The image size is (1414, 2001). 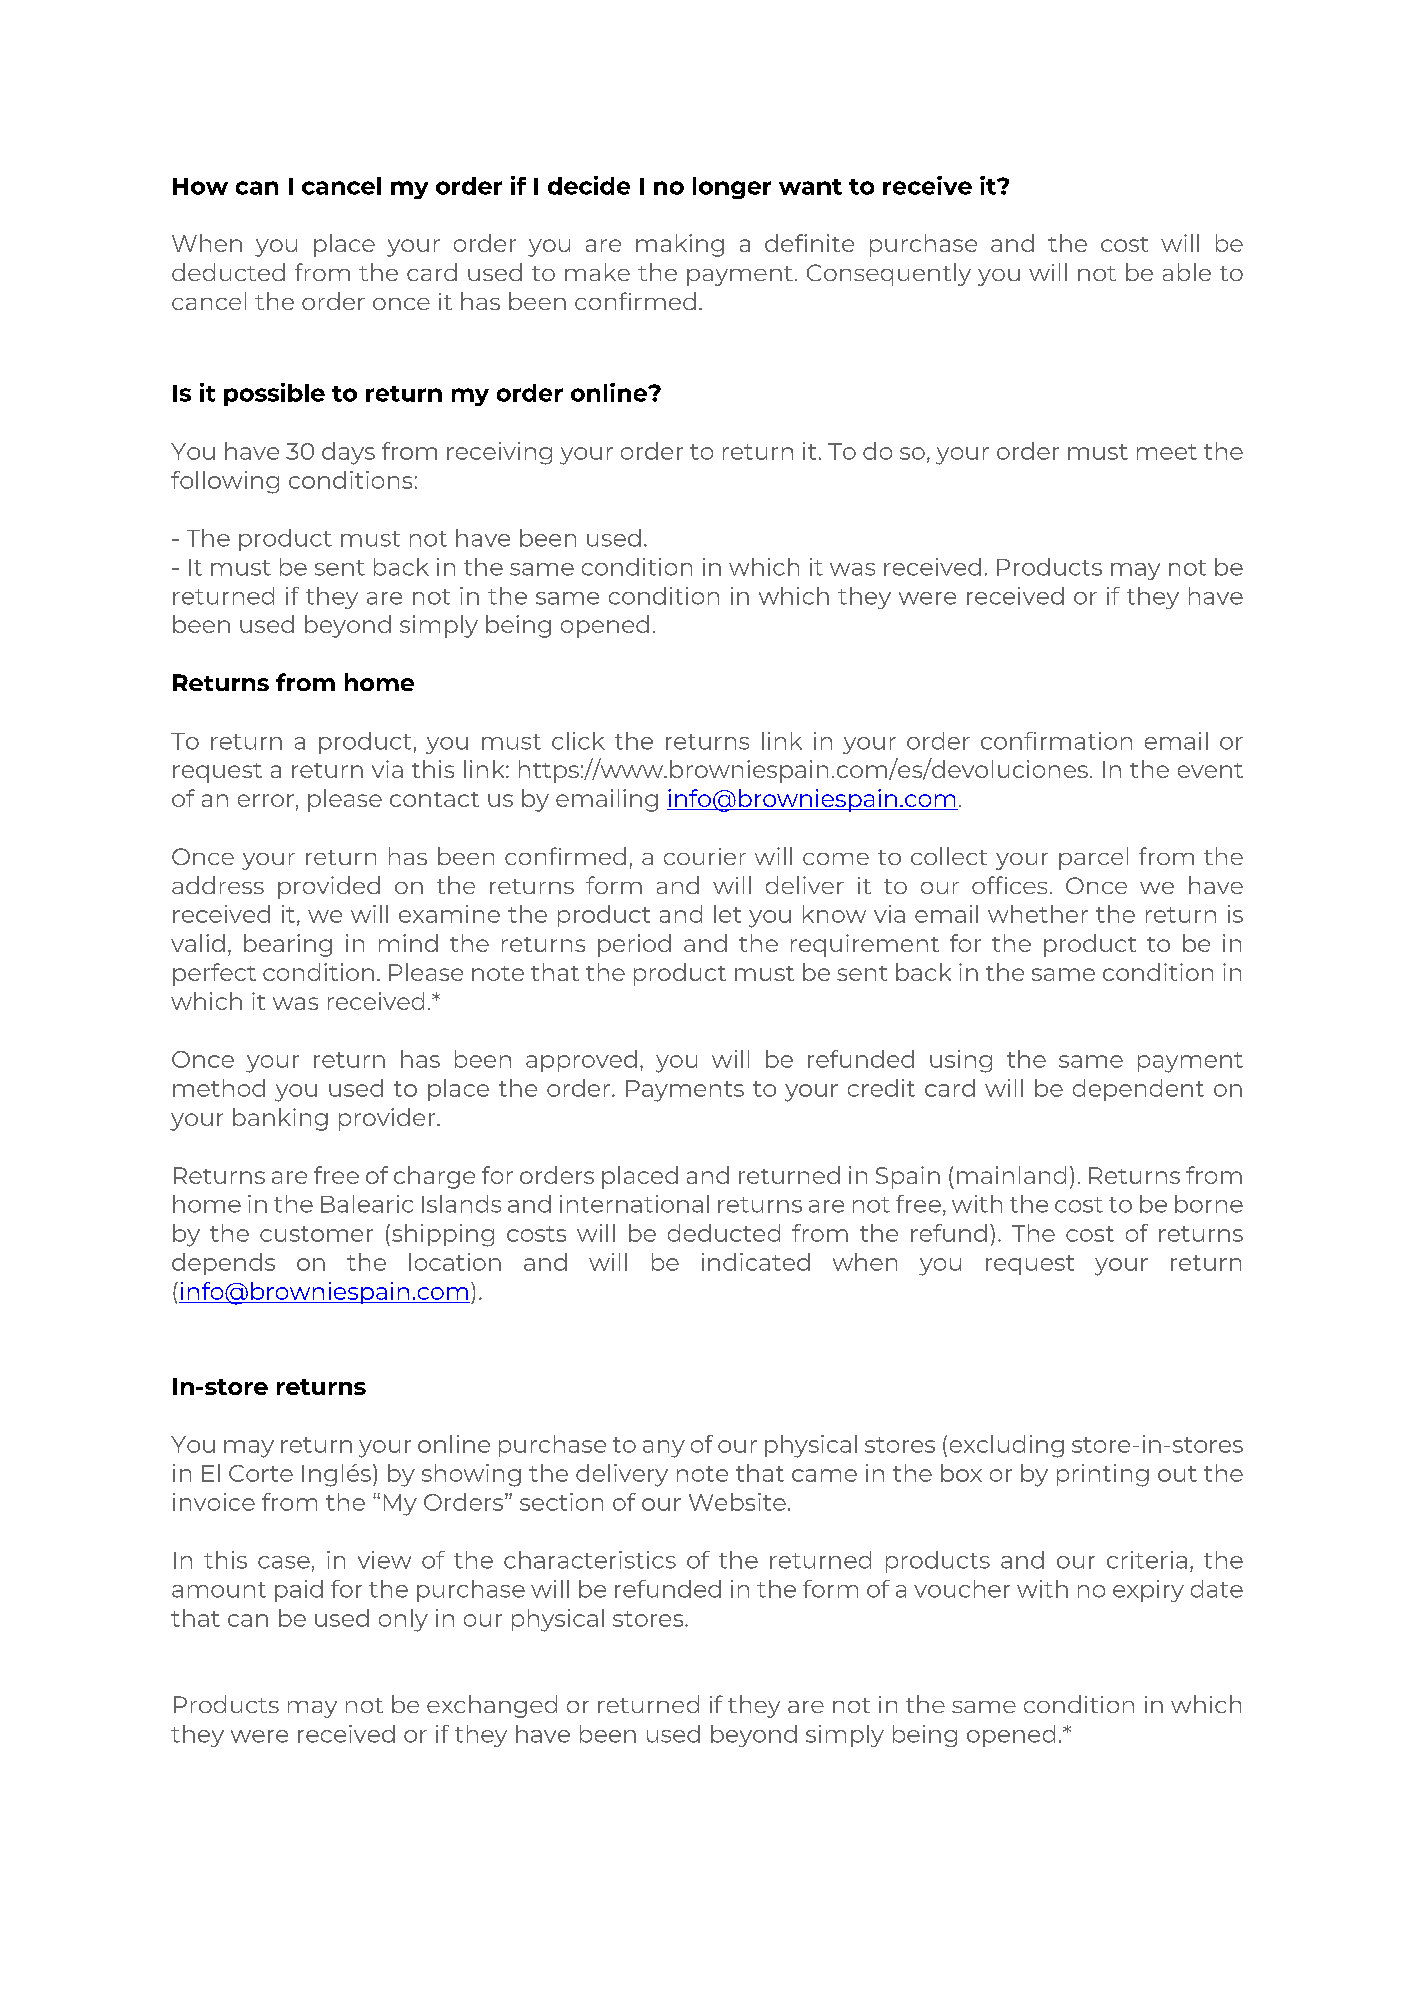 What do you see at coordinates (274, 394) in the image?
I see `possible` at bounding box center [274, 394].
